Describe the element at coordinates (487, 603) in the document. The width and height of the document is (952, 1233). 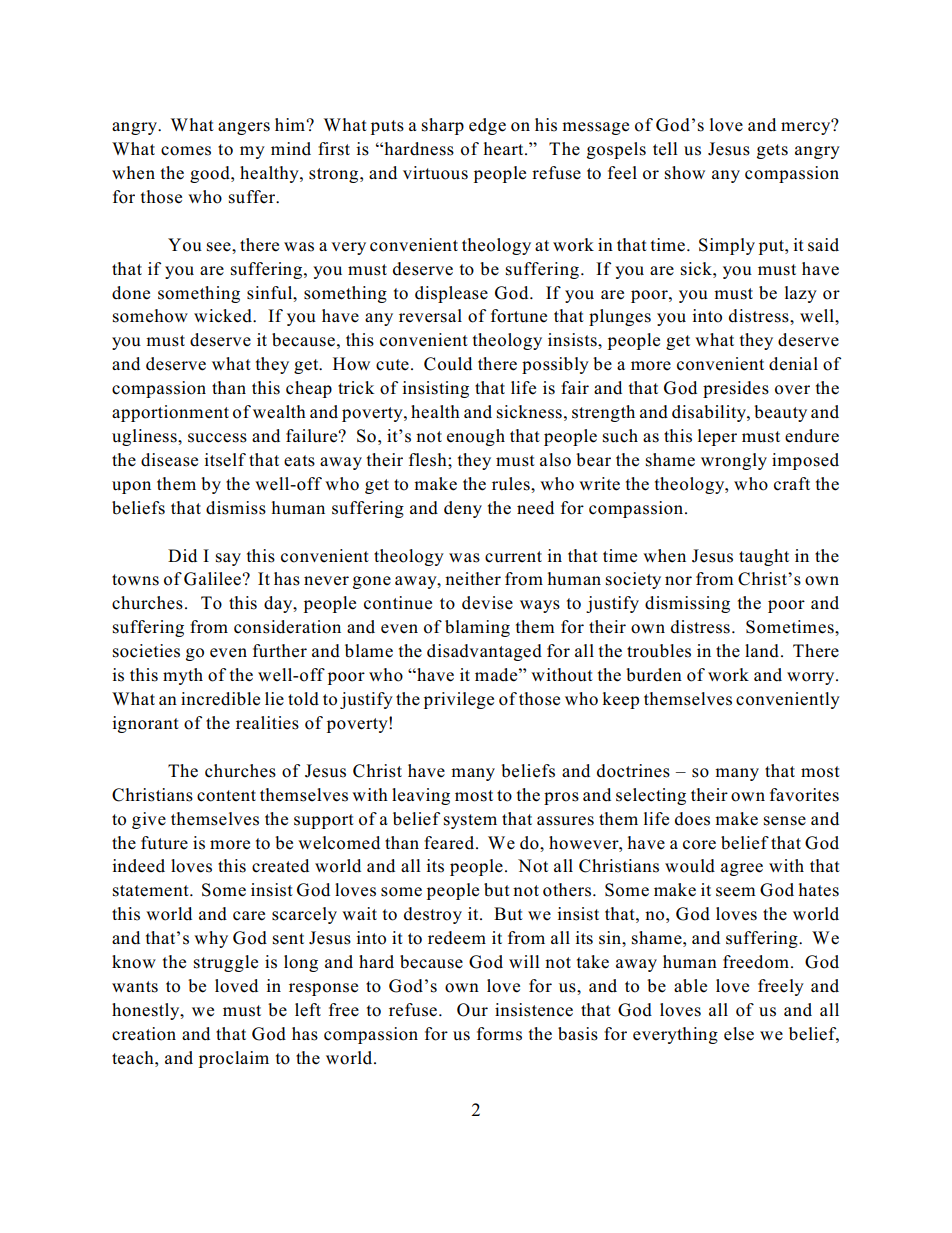
I see `devise` at that location.
